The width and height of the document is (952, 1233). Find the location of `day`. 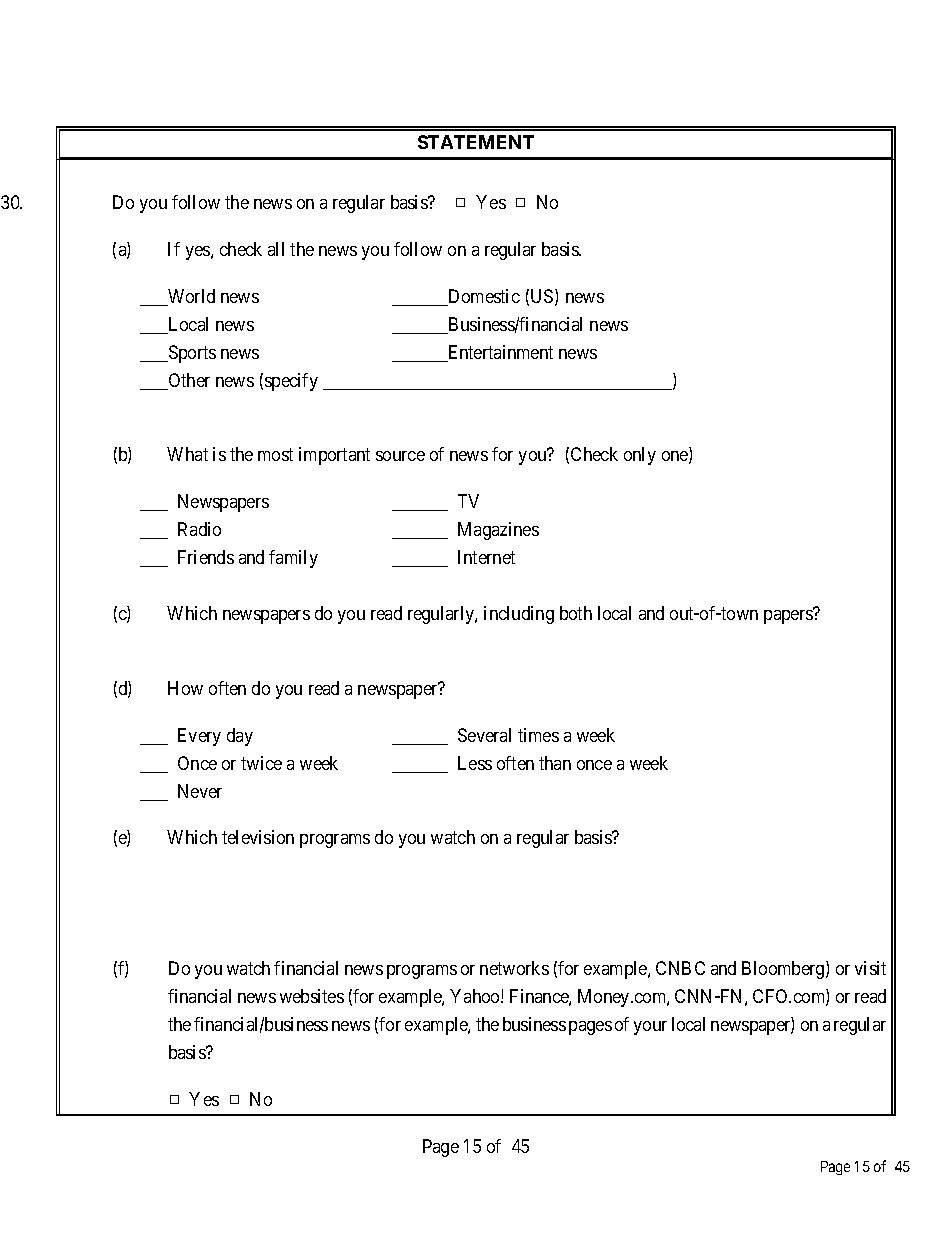

day is located at coordinates (240, 737).
